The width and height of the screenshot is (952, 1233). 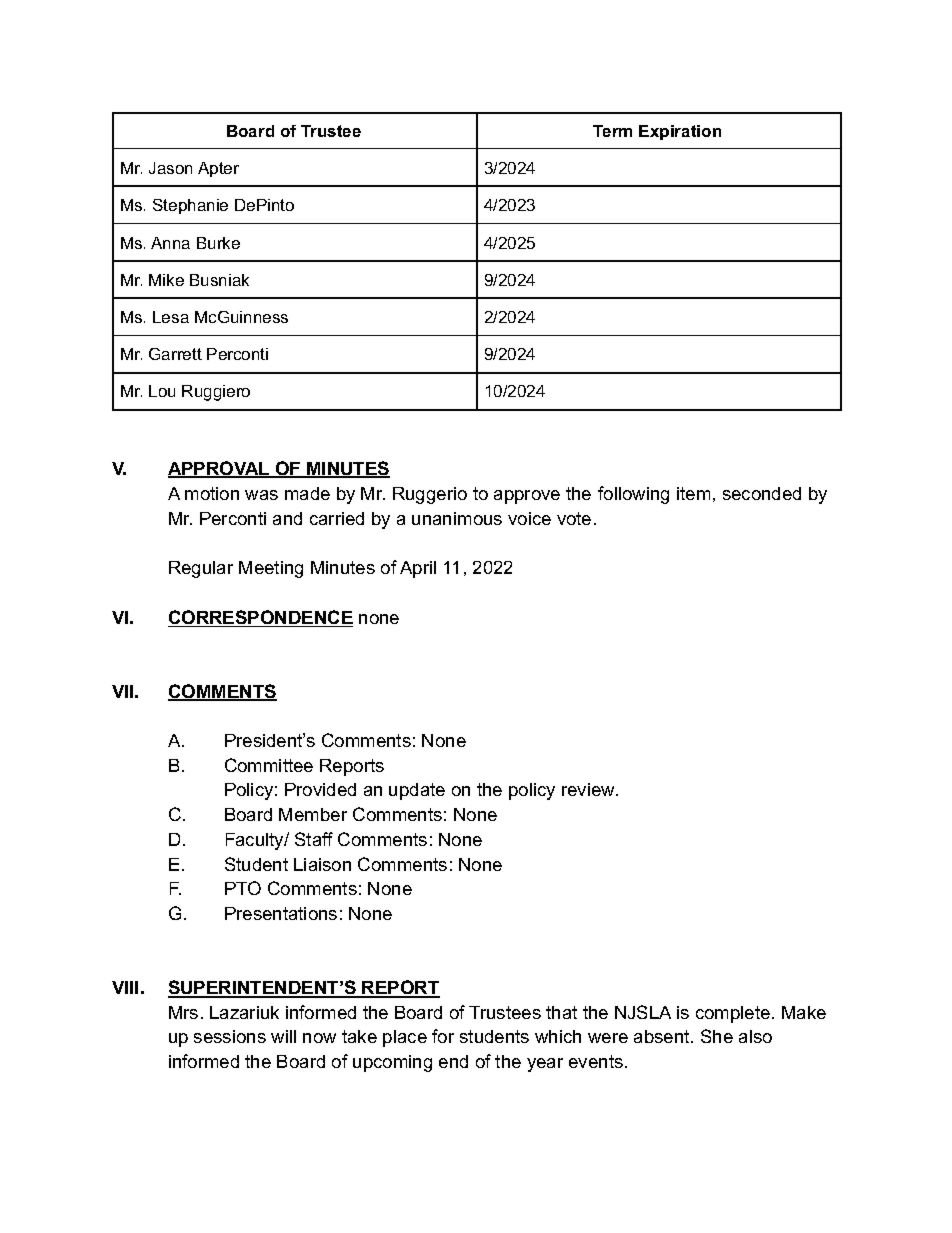 What do you see at coordinates (201, 569) in the screenshot?
I see `Regular` at bounding box center [201, 569].
